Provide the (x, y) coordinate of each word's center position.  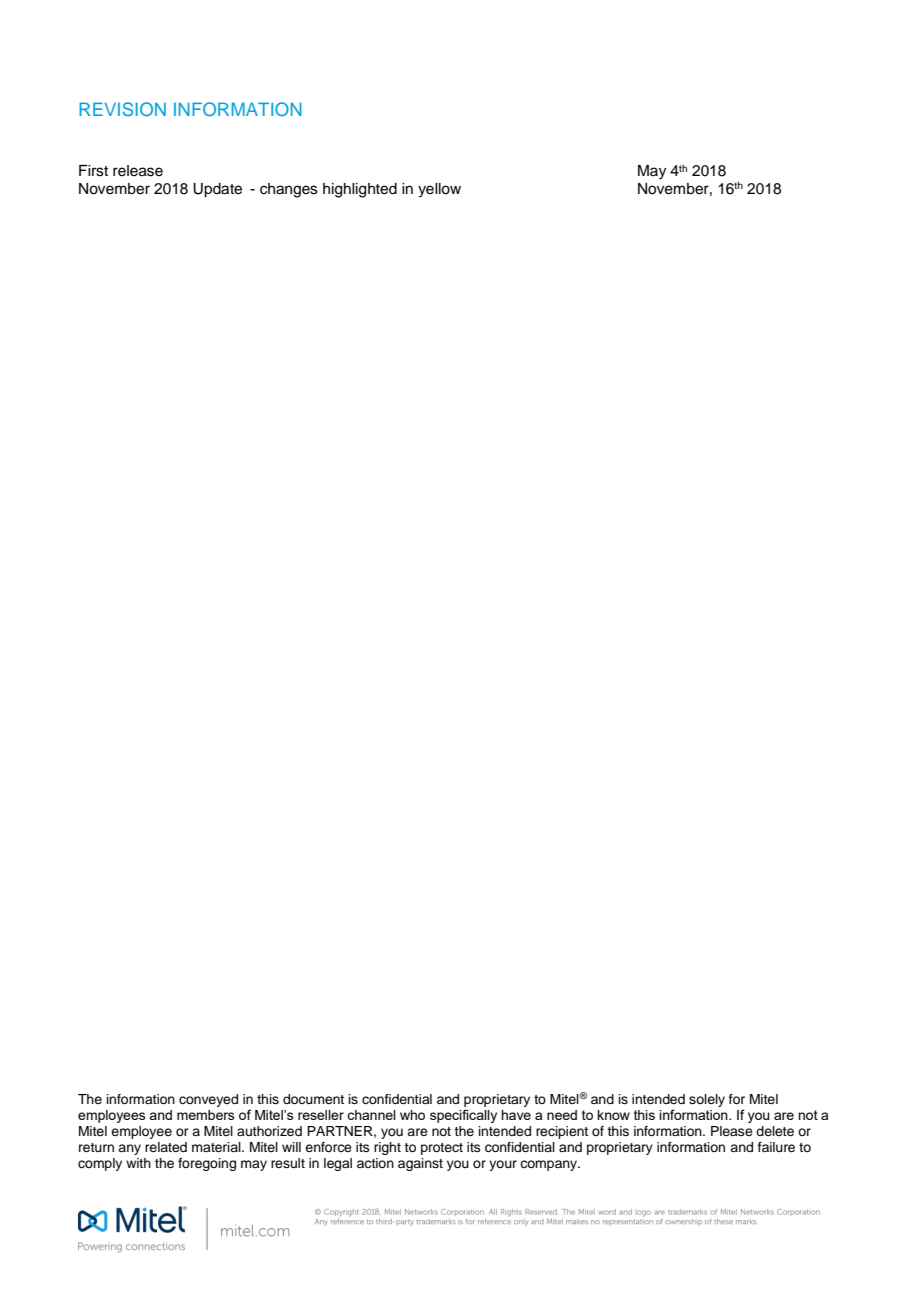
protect (442, 1149)
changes (289, 190)
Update (217, 190)
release (138, 171)
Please (732, 1131)
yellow (439, 190)
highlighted (360, 190)
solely (707, 1100)
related (166, 1147)
